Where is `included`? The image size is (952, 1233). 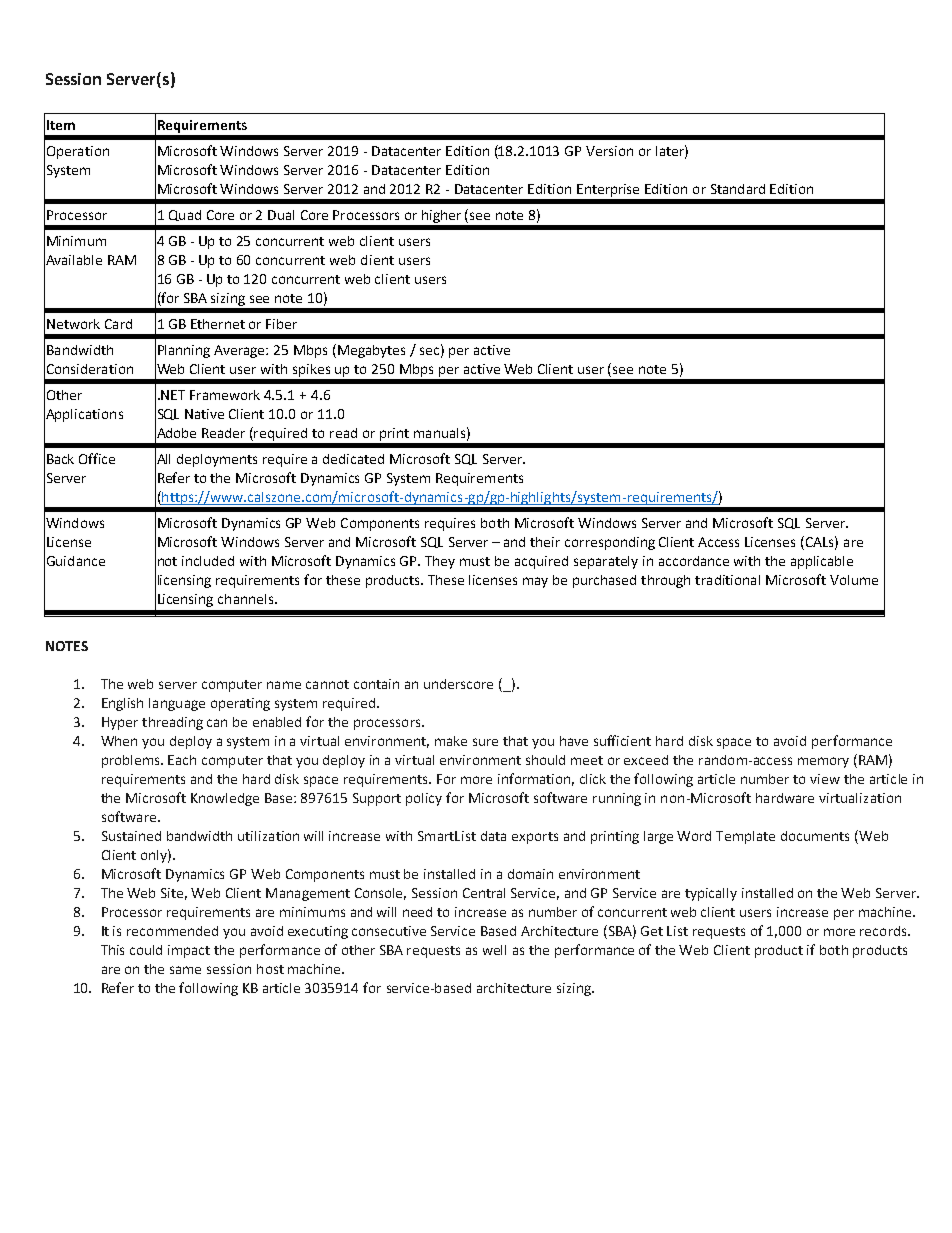
included is located at coordinates (208, 561).
